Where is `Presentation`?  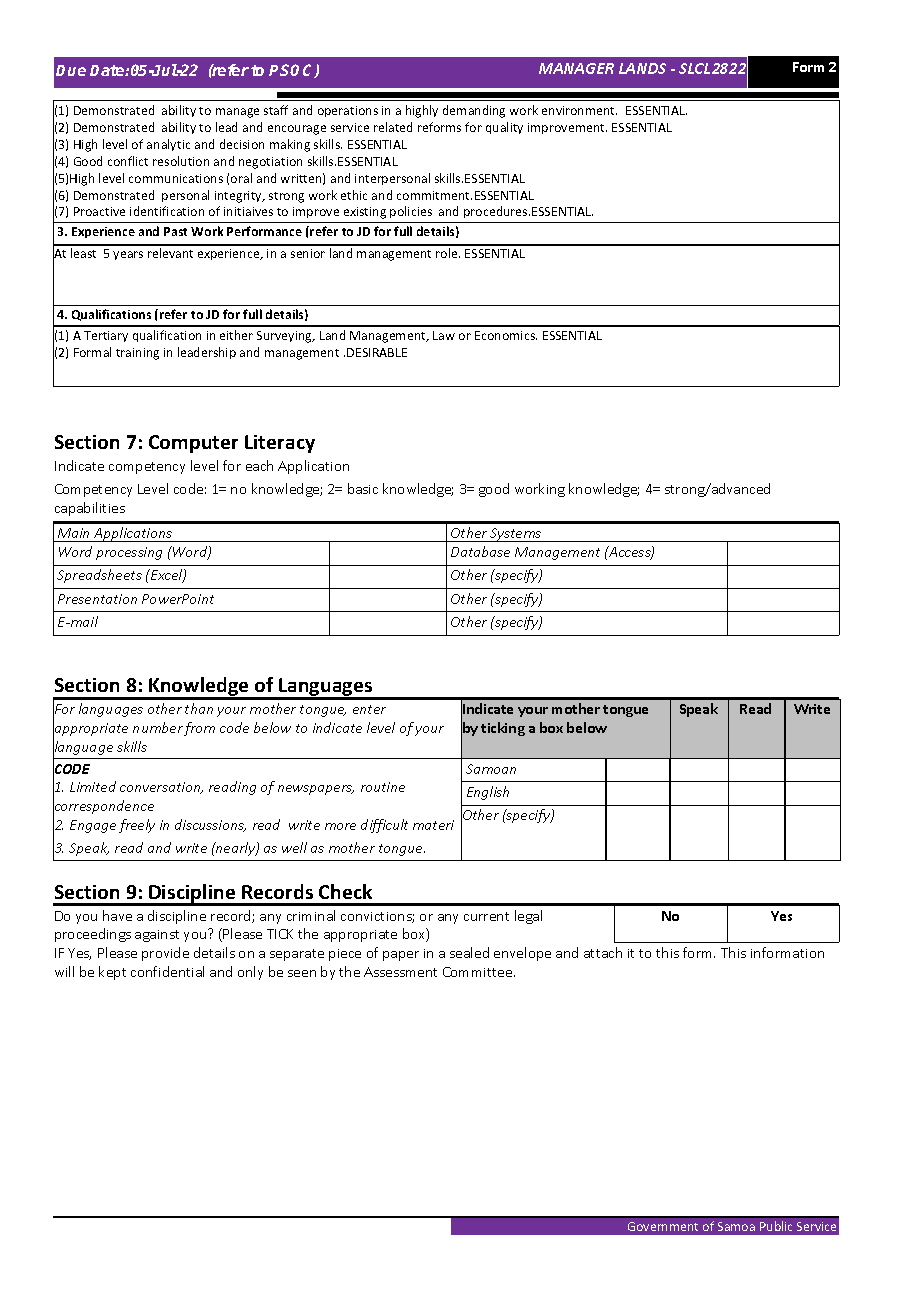 Presentation is located at coordinates (97, 599).
